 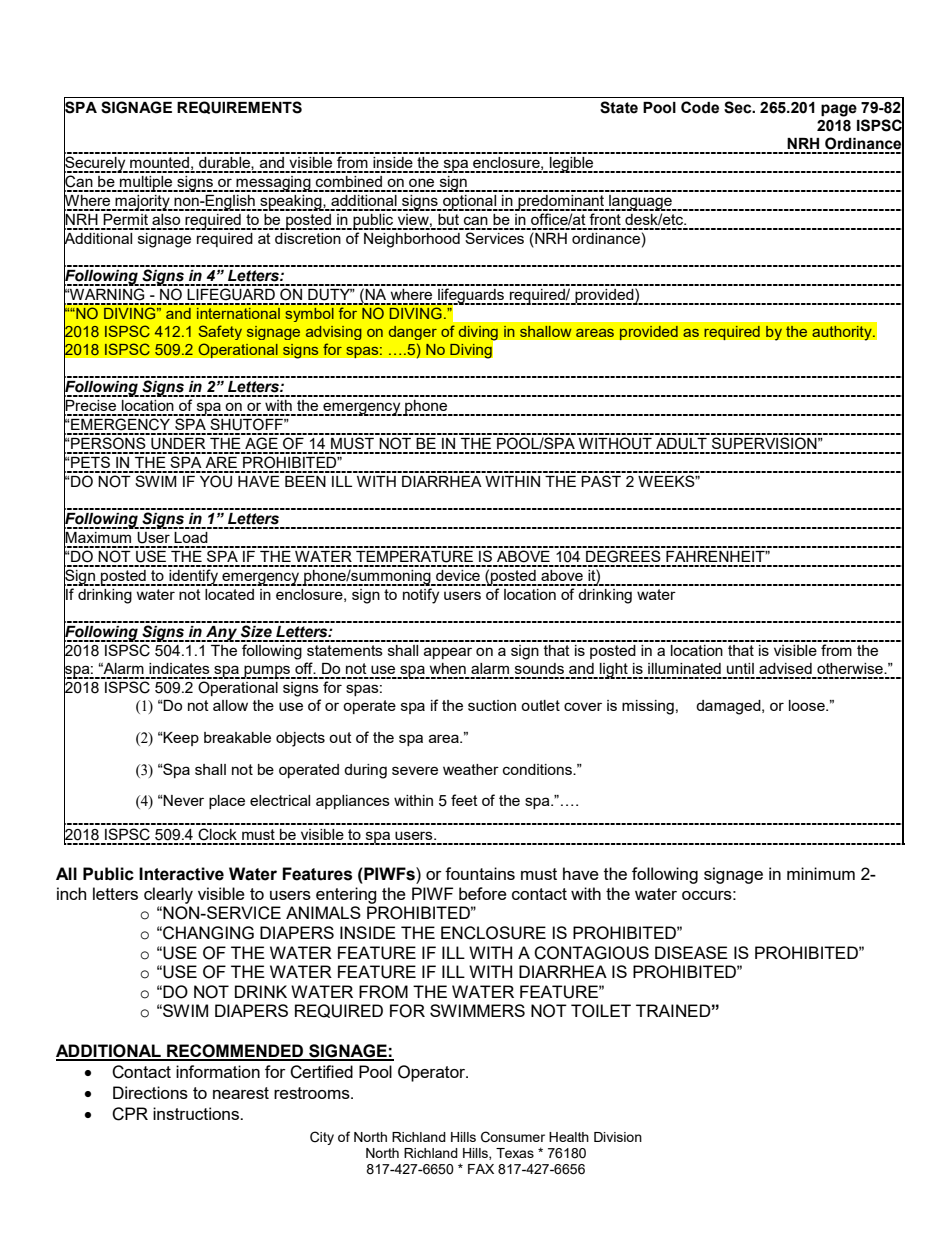 What do you see at coordinates (821, 873) in the screenshot?
I see `minimum` at bounding box center [821, 873].
